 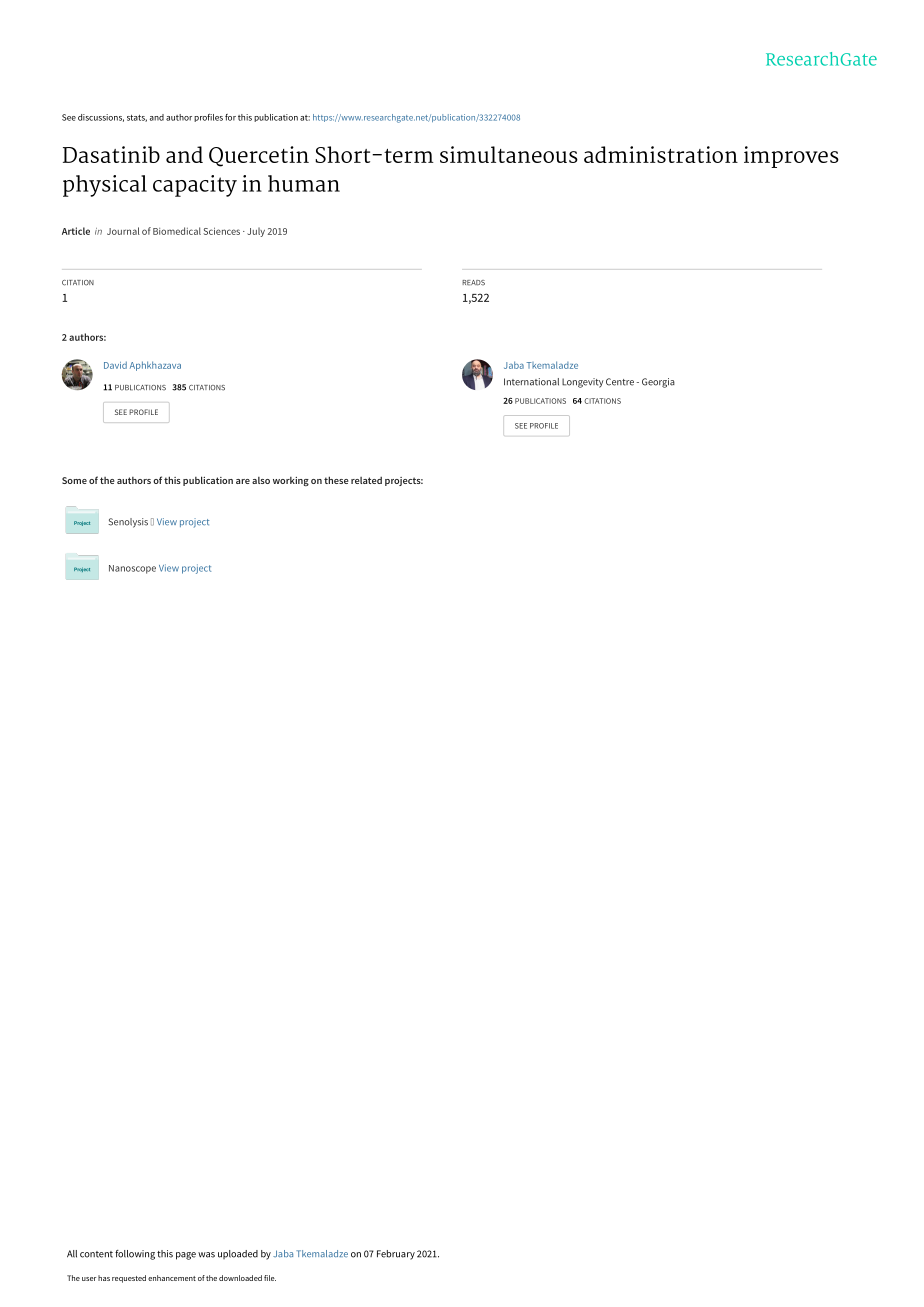 I want to click on downloaded, so click(x=240, y=1278).
